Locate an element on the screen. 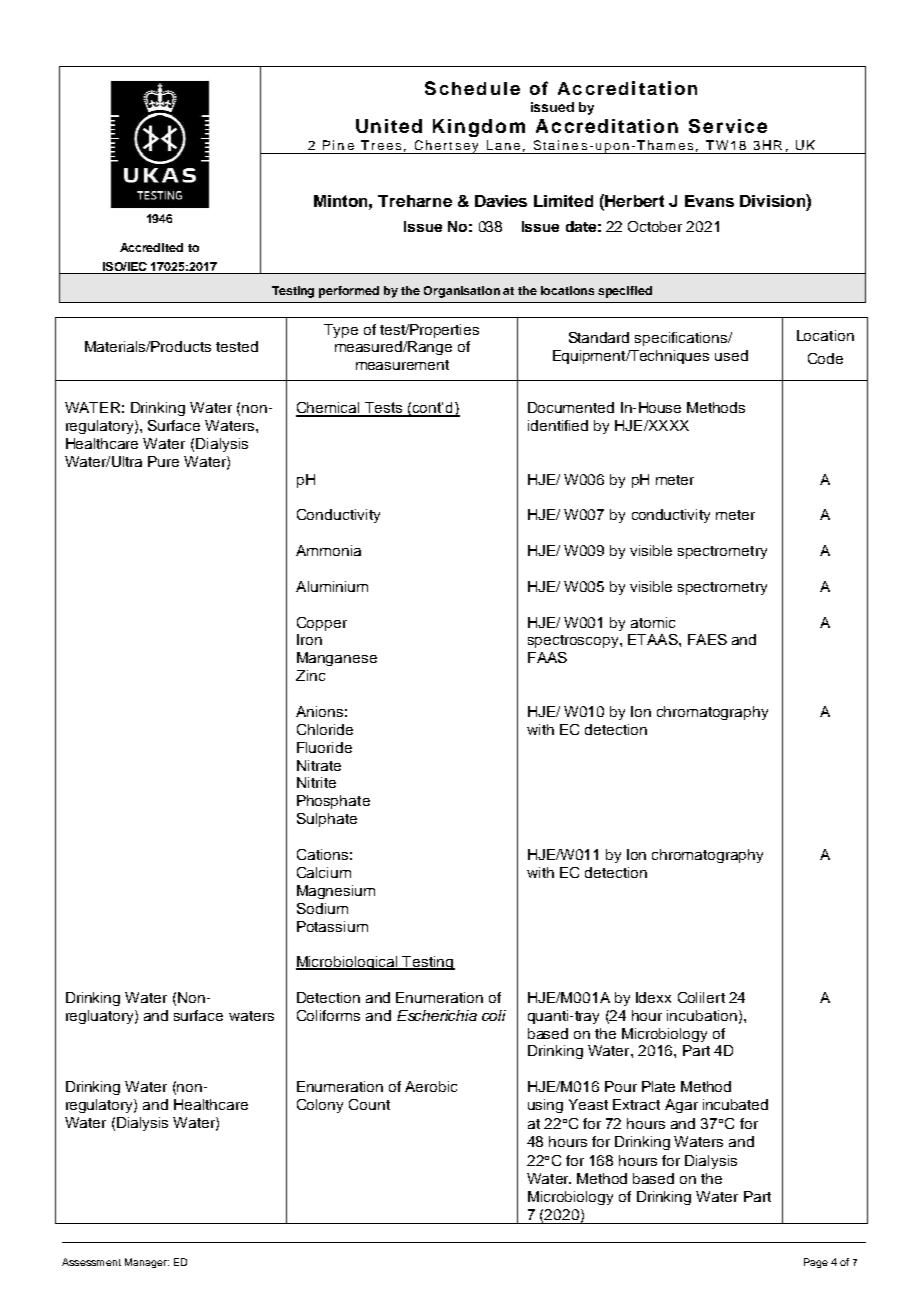 Image resolution: width=924 pixels, height=1308 pixels. Page is located at coordinates (816, 1263).
